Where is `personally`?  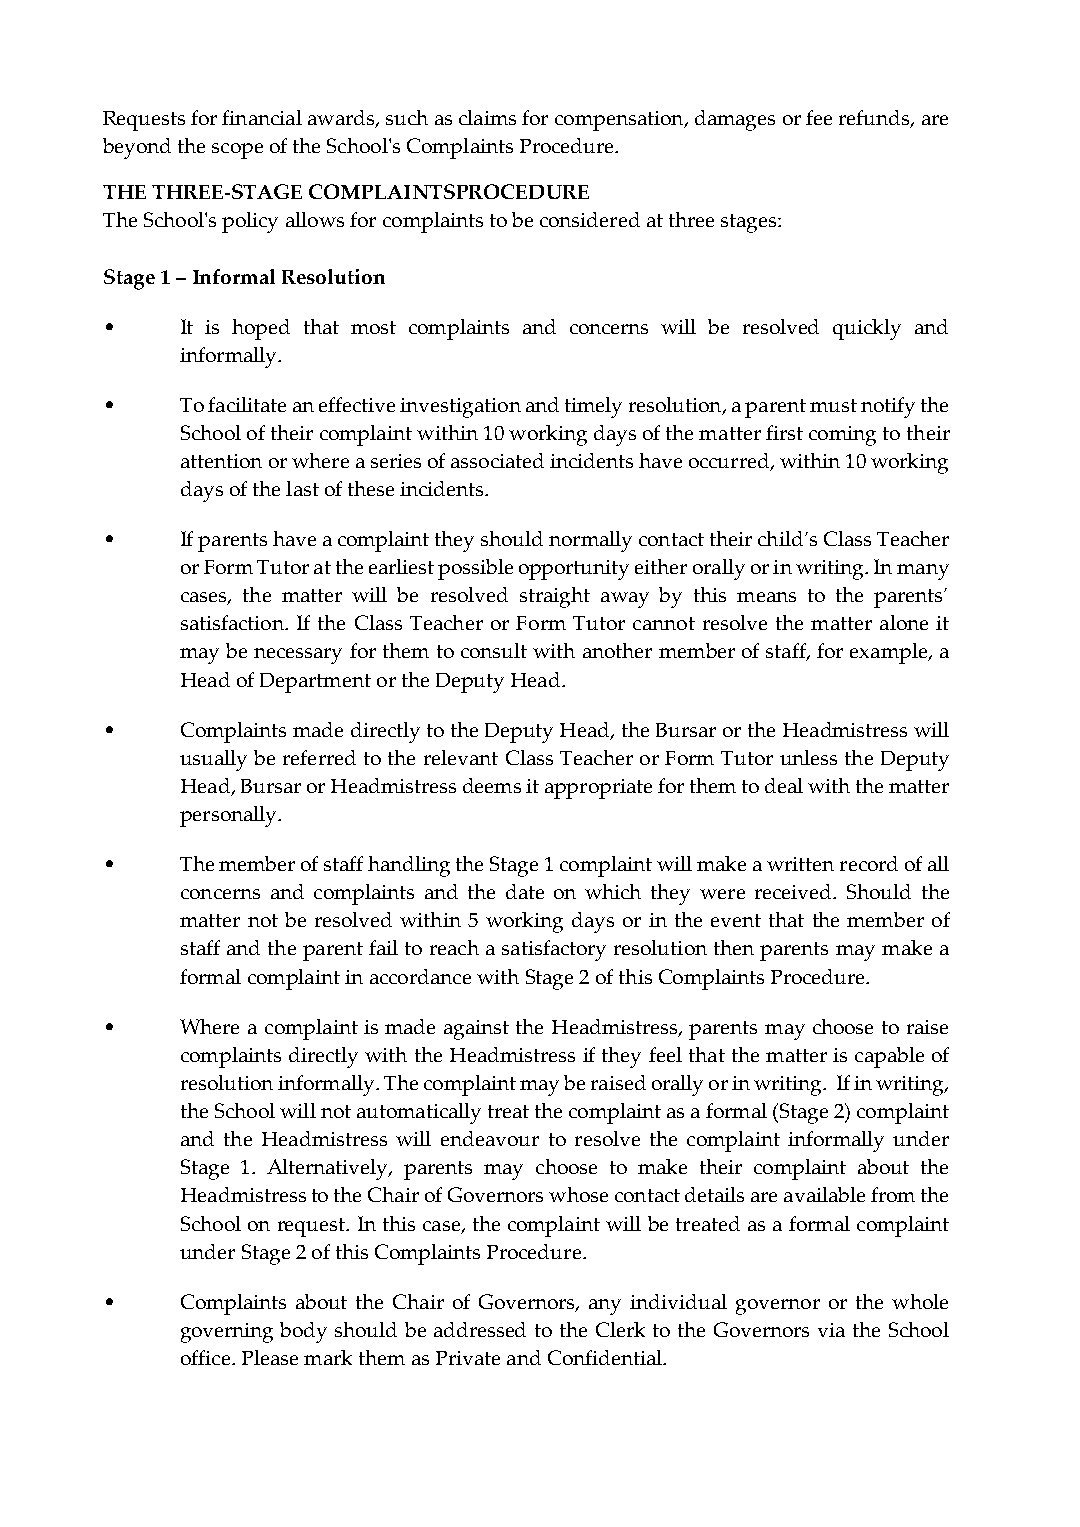
personally is located at coordinates (229, 816).
